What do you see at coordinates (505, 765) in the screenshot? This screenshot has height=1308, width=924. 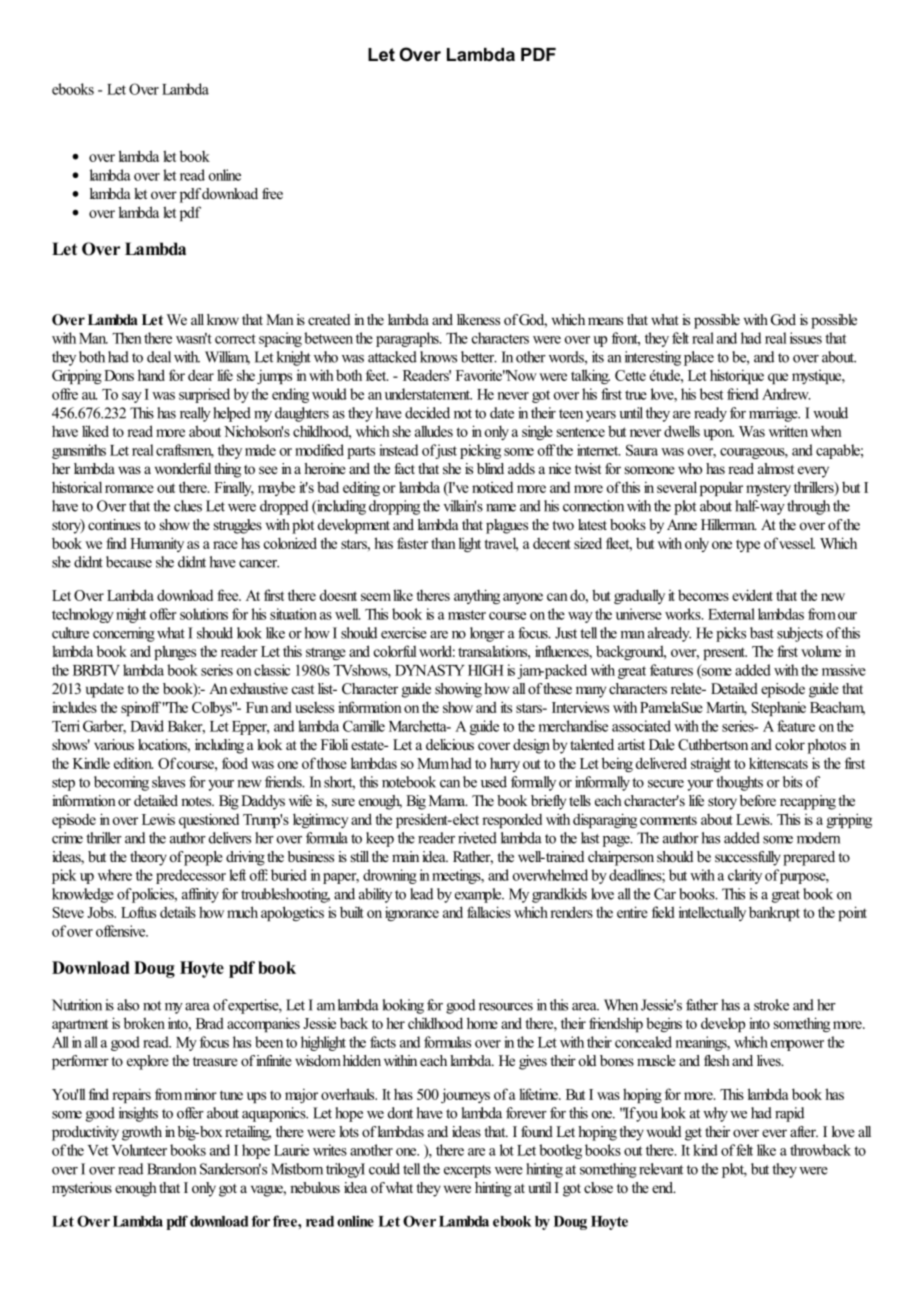 I see `hurry` at bounding box center [505, 765].
